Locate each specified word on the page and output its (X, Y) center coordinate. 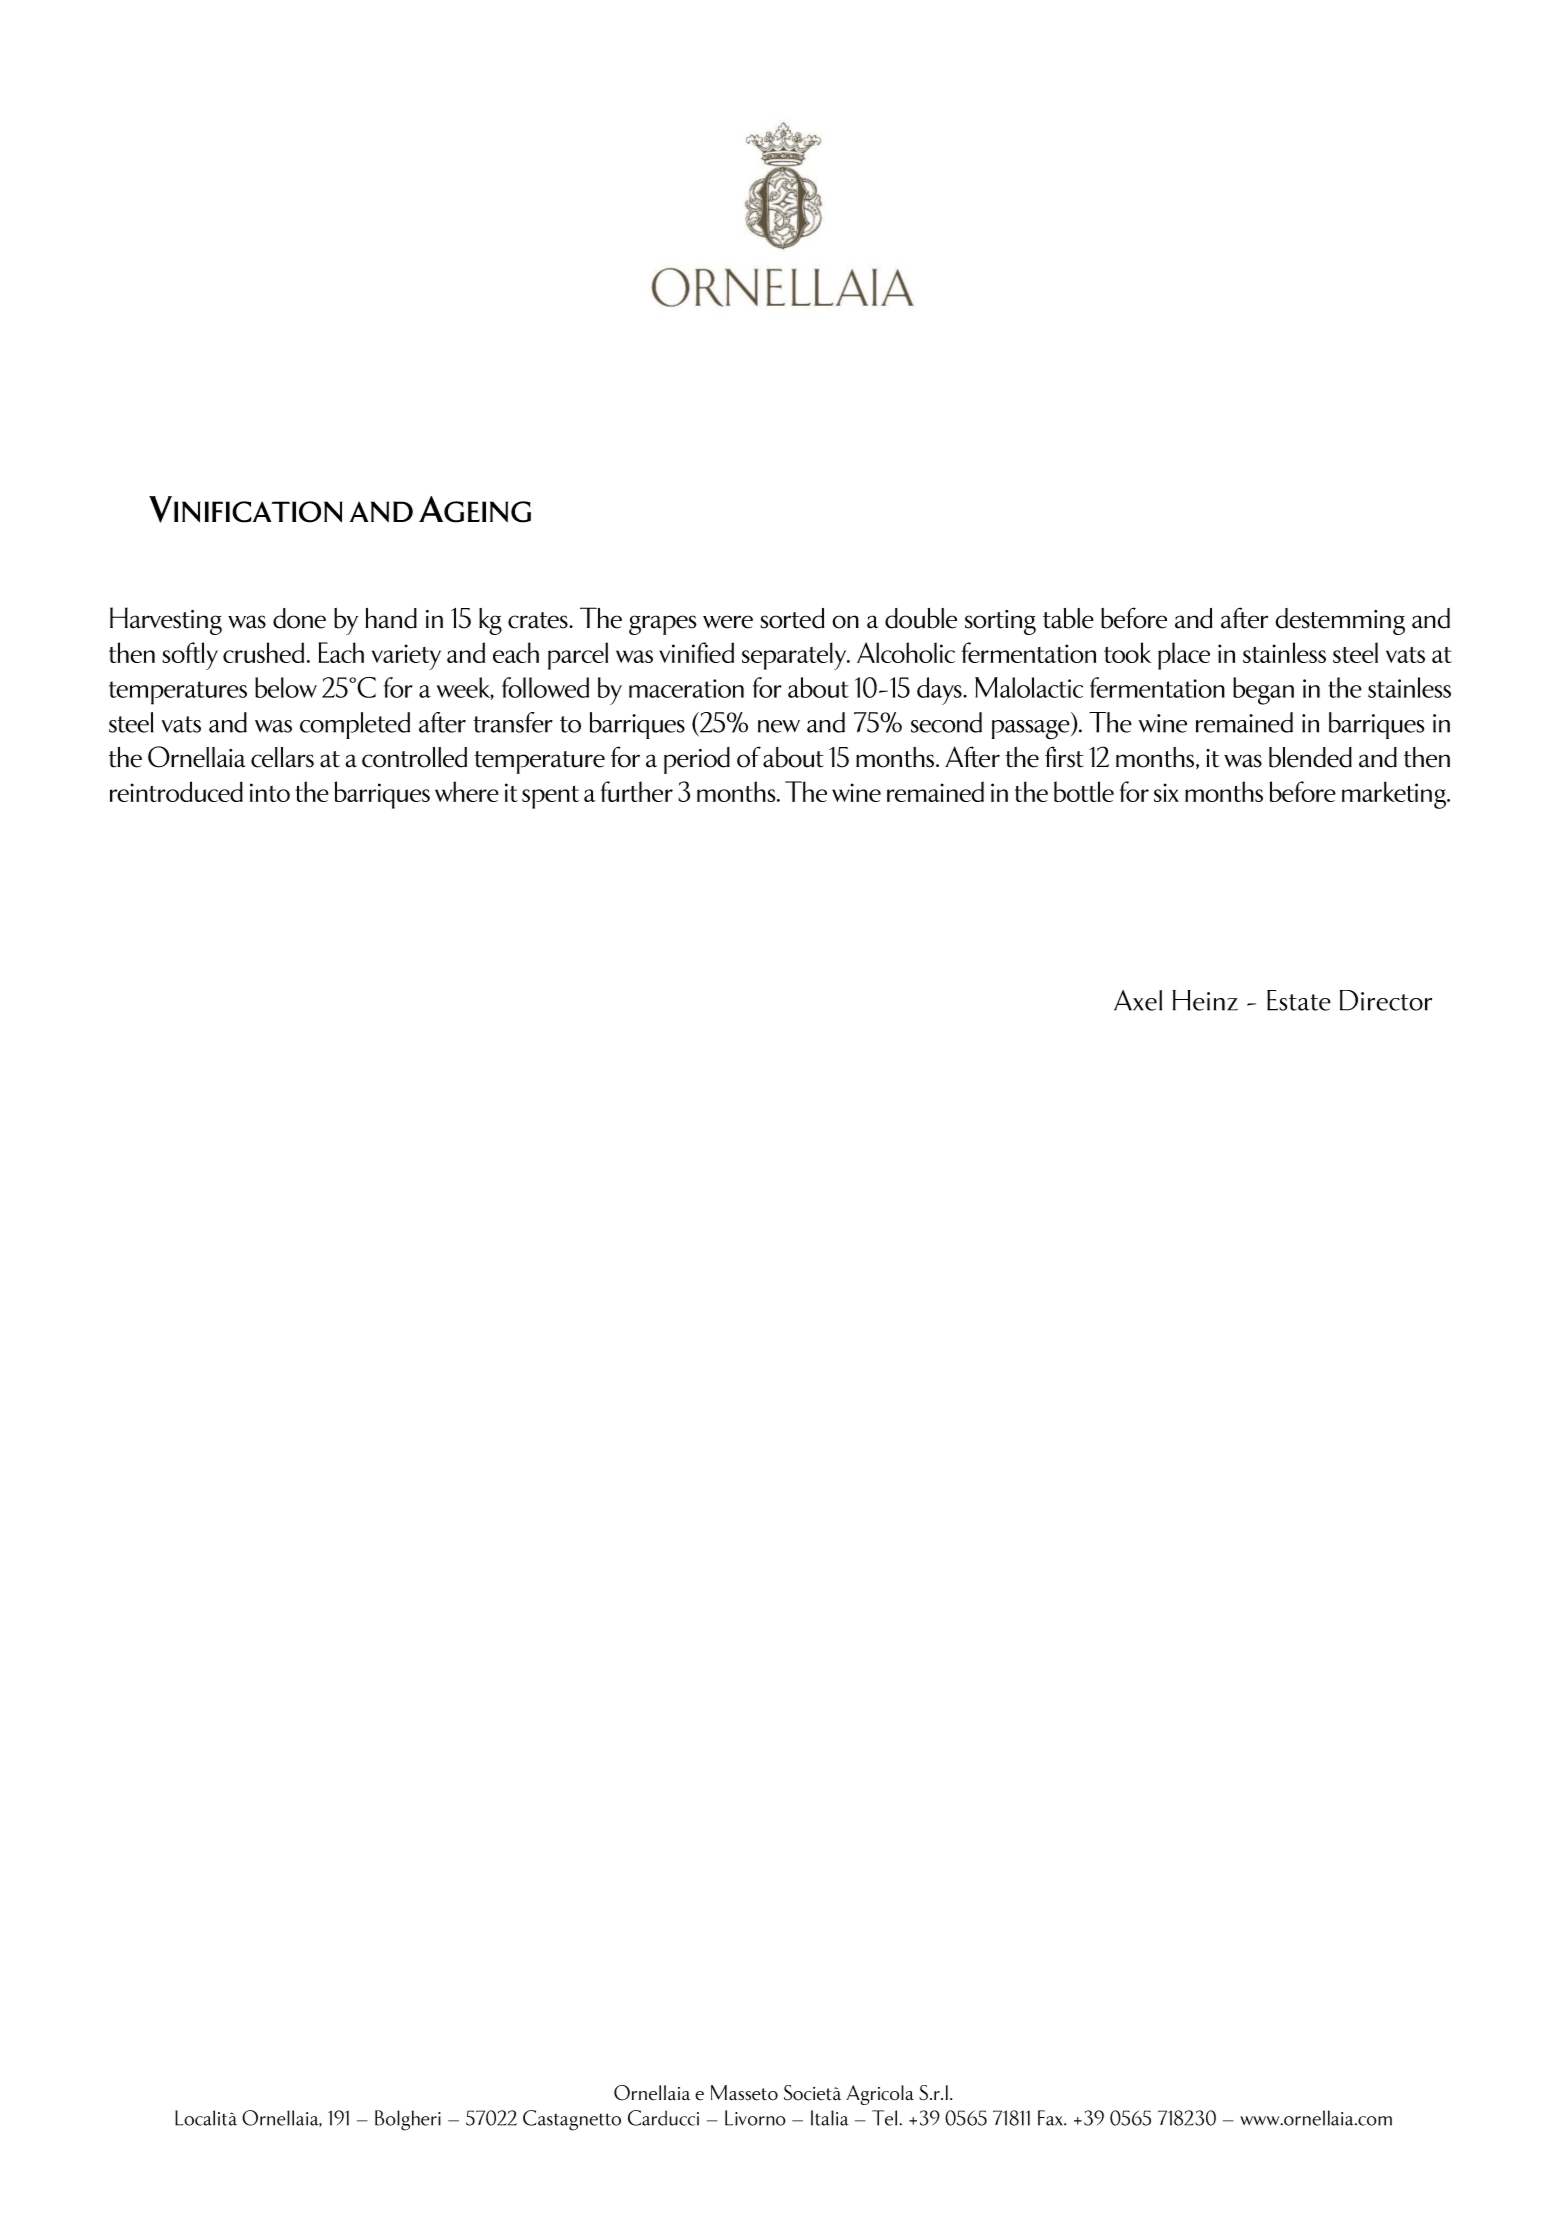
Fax (1052, 2118)
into (270, 792)
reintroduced (176, 791)
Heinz (1205, 1000)
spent (550, 797)
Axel (1138, 1000)
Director (1386, 1000)
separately (795, 656)
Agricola (880, 2095)
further (637, 791)
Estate (1299, 1000)
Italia (830, 2118)
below (286, 687)
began (1263, 691)
